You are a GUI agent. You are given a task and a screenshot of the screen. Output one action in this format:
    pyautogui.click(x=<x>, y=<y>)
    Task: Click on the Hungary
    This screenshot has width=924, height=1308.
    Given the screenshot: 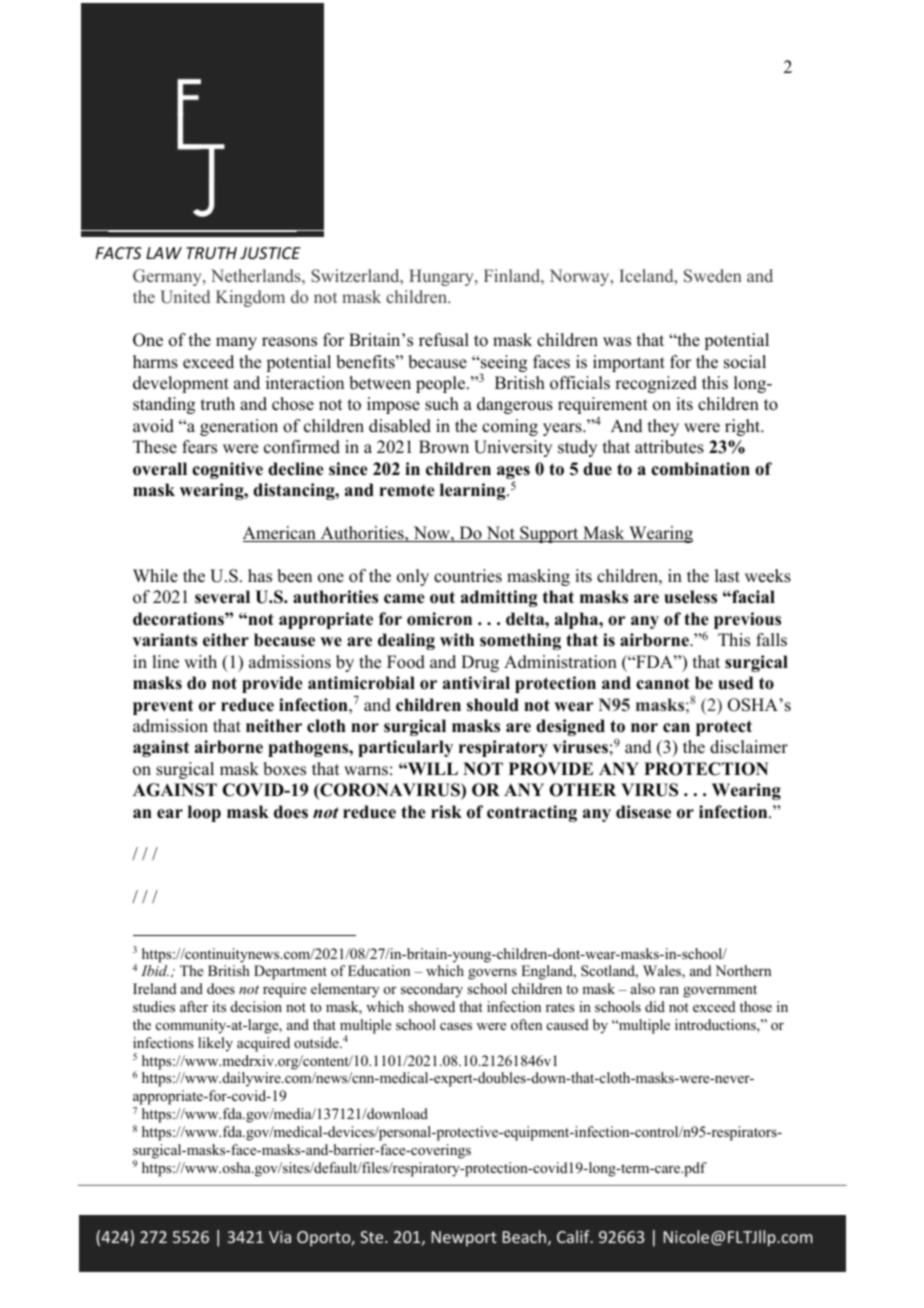 What is the action you would take?
    pyautogui.click(x=442, y=277)
